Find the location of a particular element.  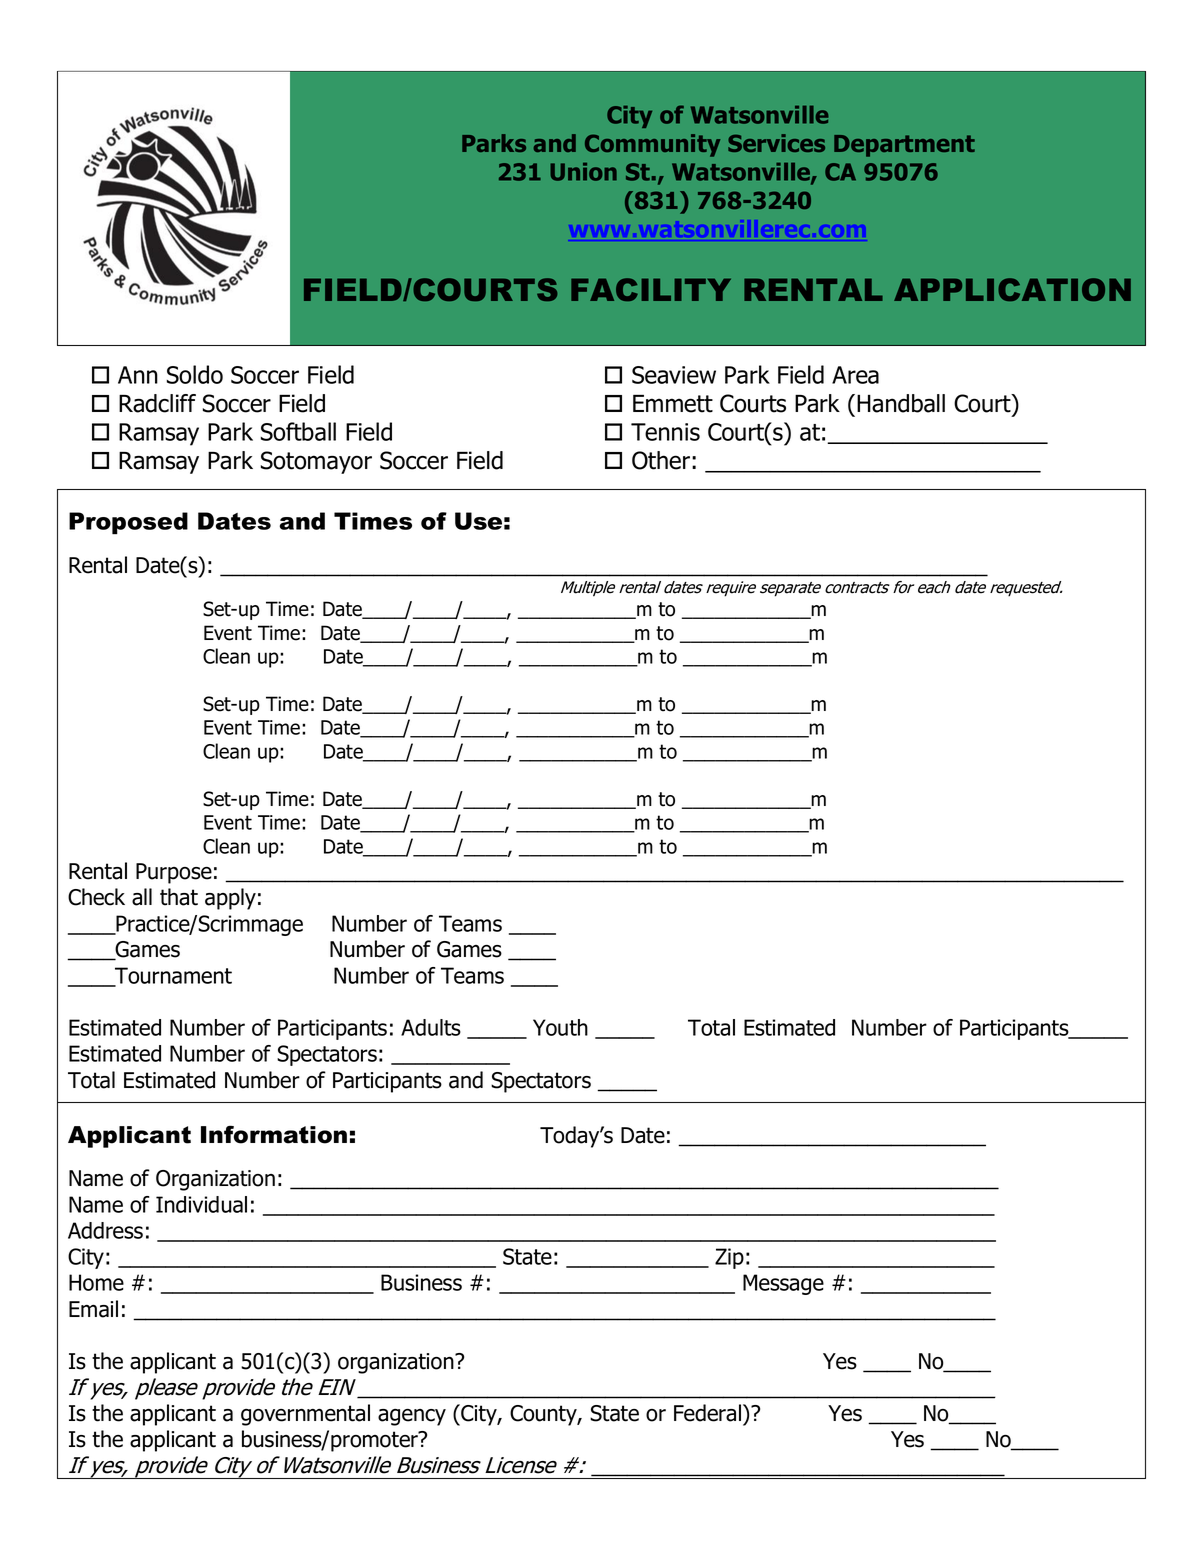

Handball is located at coordinates (901, 403).
